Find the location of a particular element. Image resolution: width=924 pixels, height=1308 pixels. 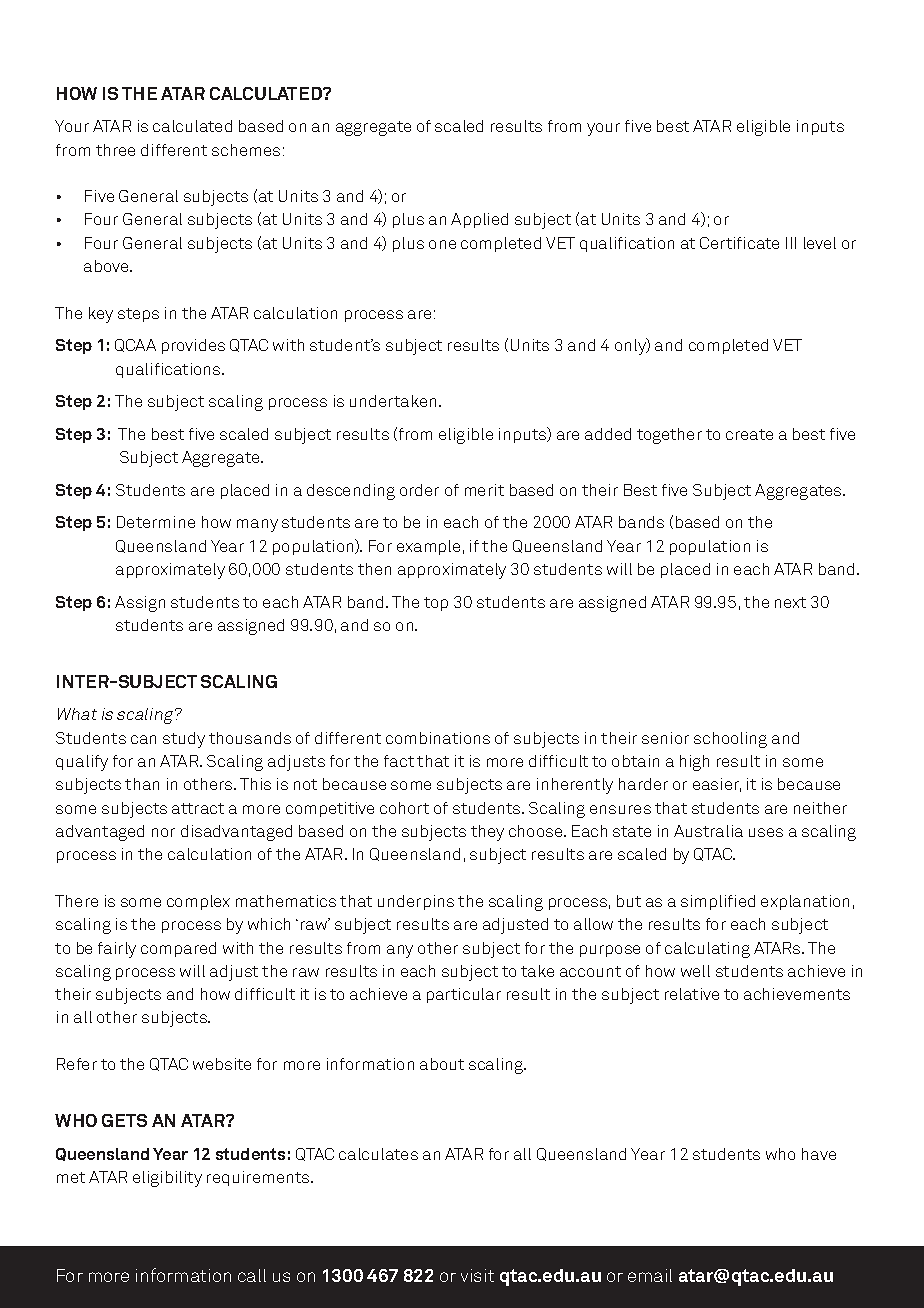

schooling is located at coordinates (730, 740).
